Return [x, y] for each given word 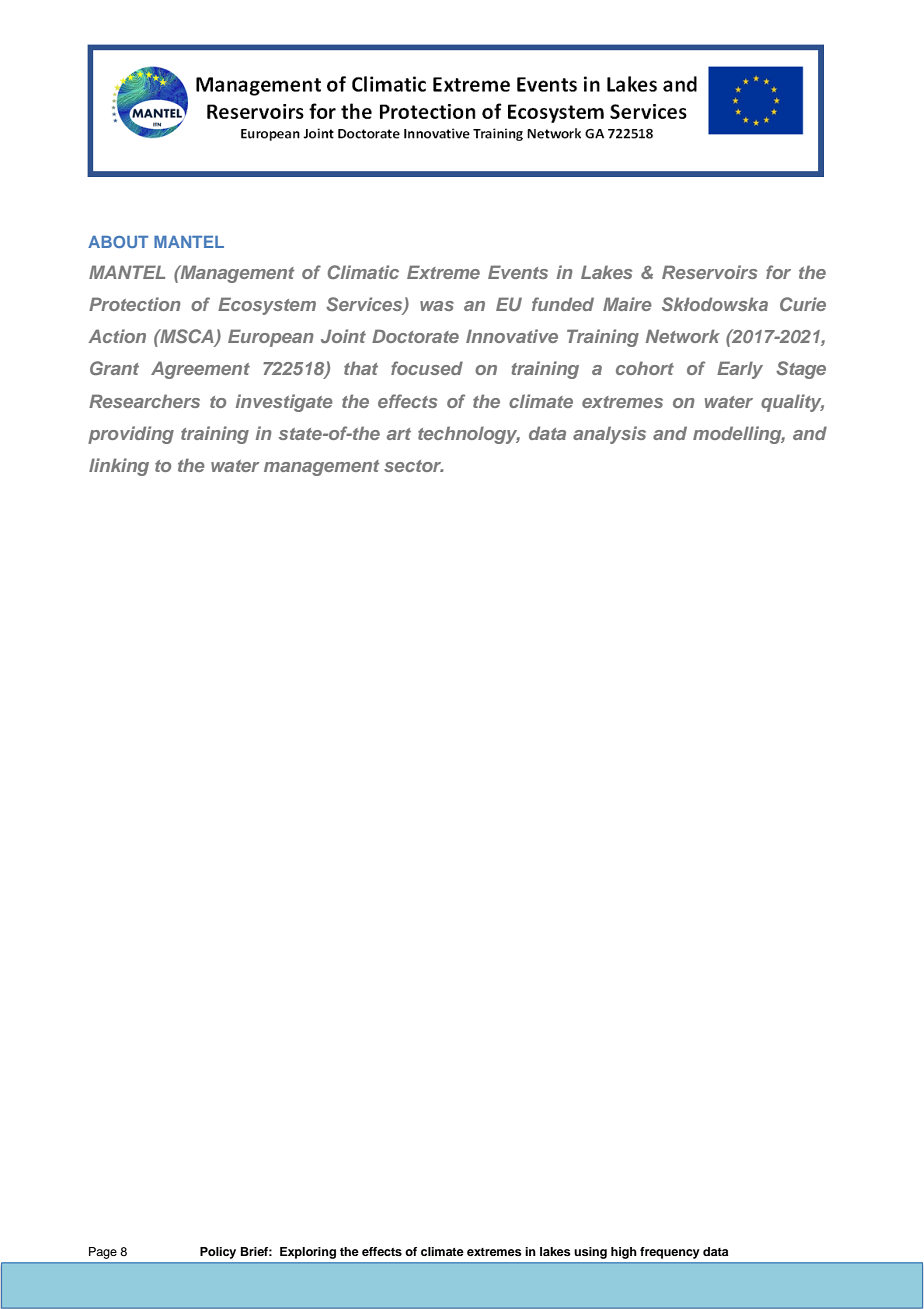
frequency [670, 1253]
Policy [218, 1253]
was [437, 306]
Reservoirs [709, 272]
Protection [135, 304]
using [590, 1253]
